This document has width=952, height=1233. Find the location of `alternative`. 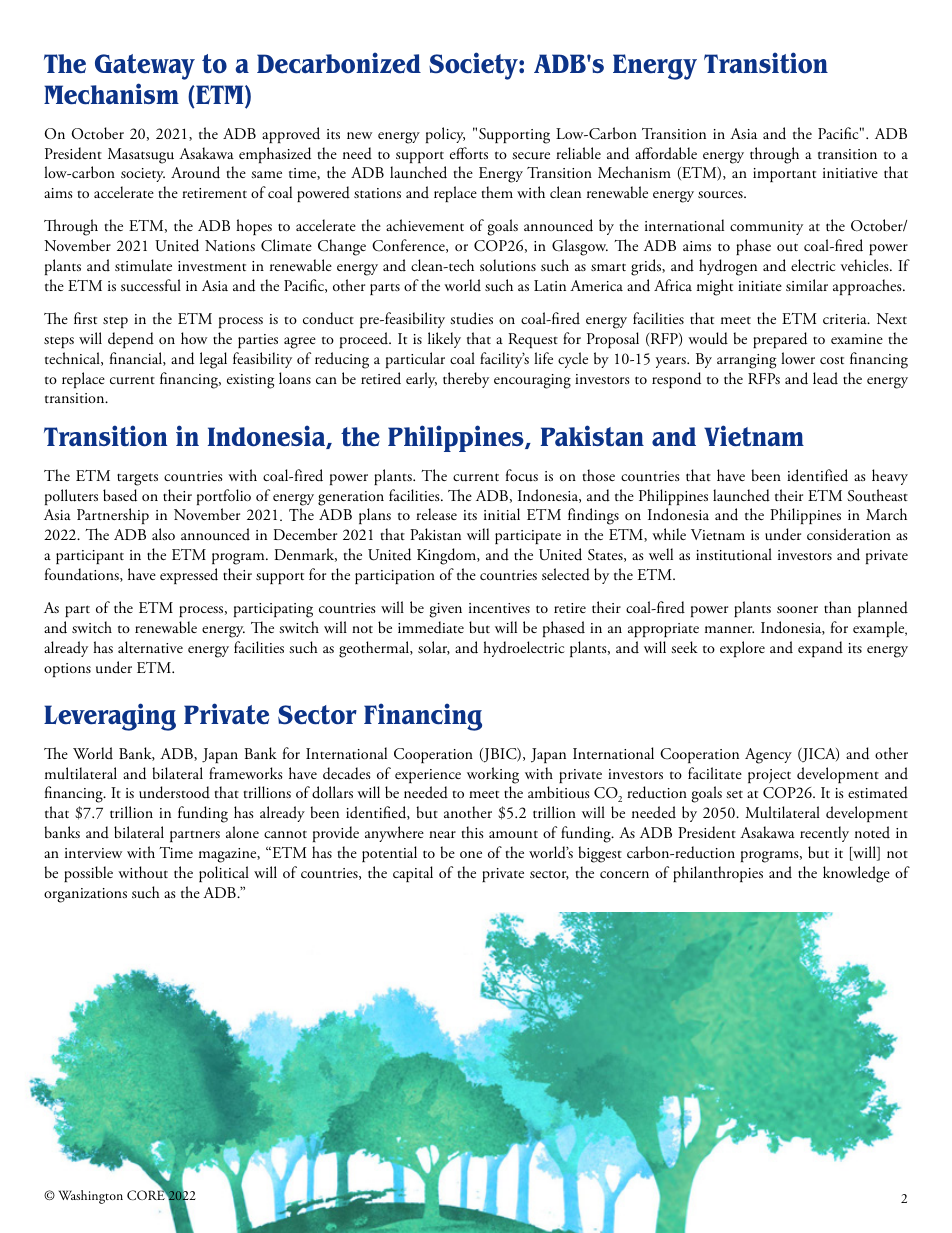

alternative is located at coordinates (150, 647).
